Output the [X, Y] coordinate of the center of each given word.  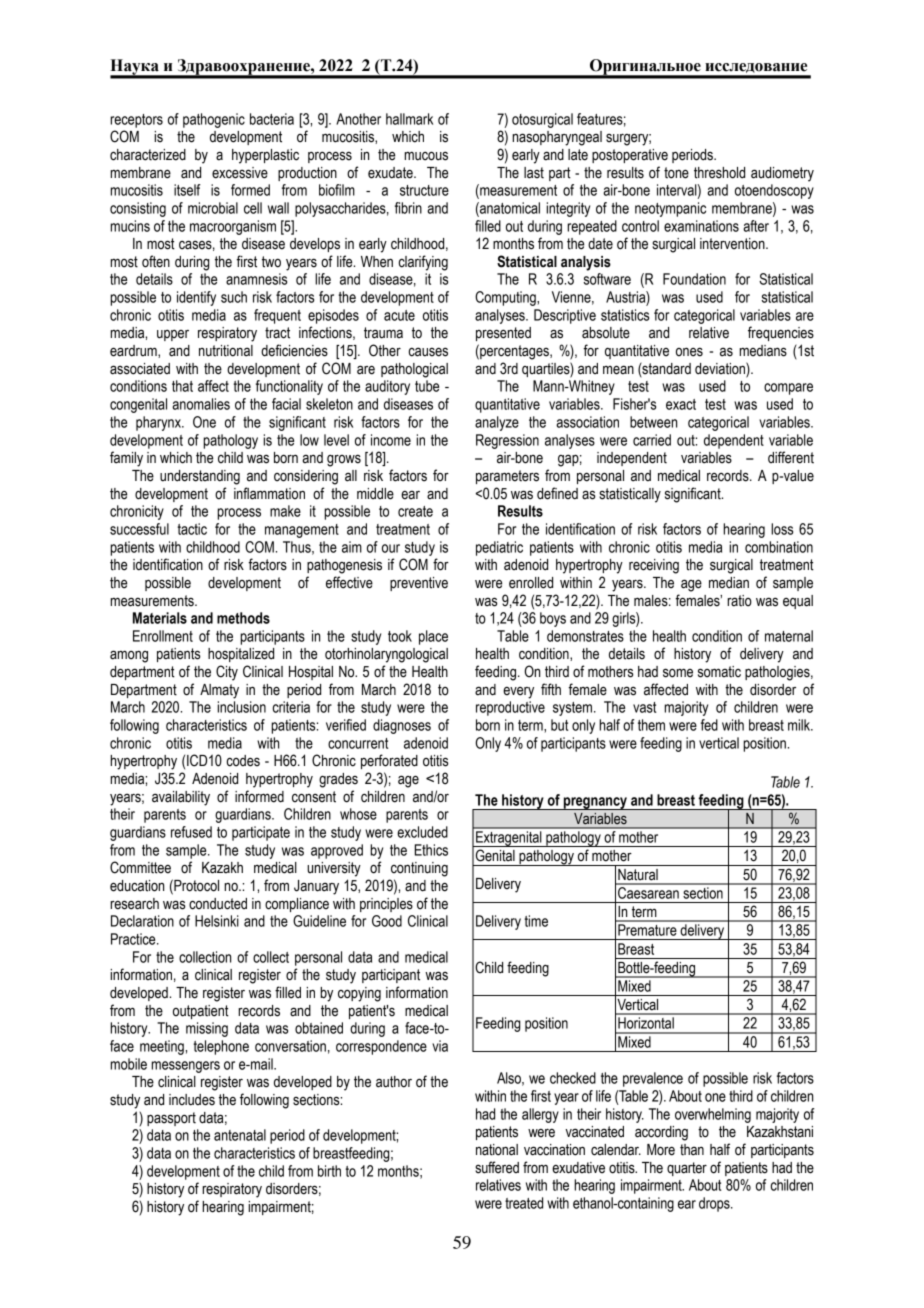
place [433, 637]
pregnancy [595, 803]
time [536, 921]
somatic [719, 672]
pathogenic [214, 120]
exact [681, 404]
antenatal [240, 1135]
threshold [719, 173]
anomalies [201, 404]
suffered [497, 1167]
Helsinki [217, 921]
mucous [426, 156]
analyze [497, 423]
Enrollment [163, 636]
